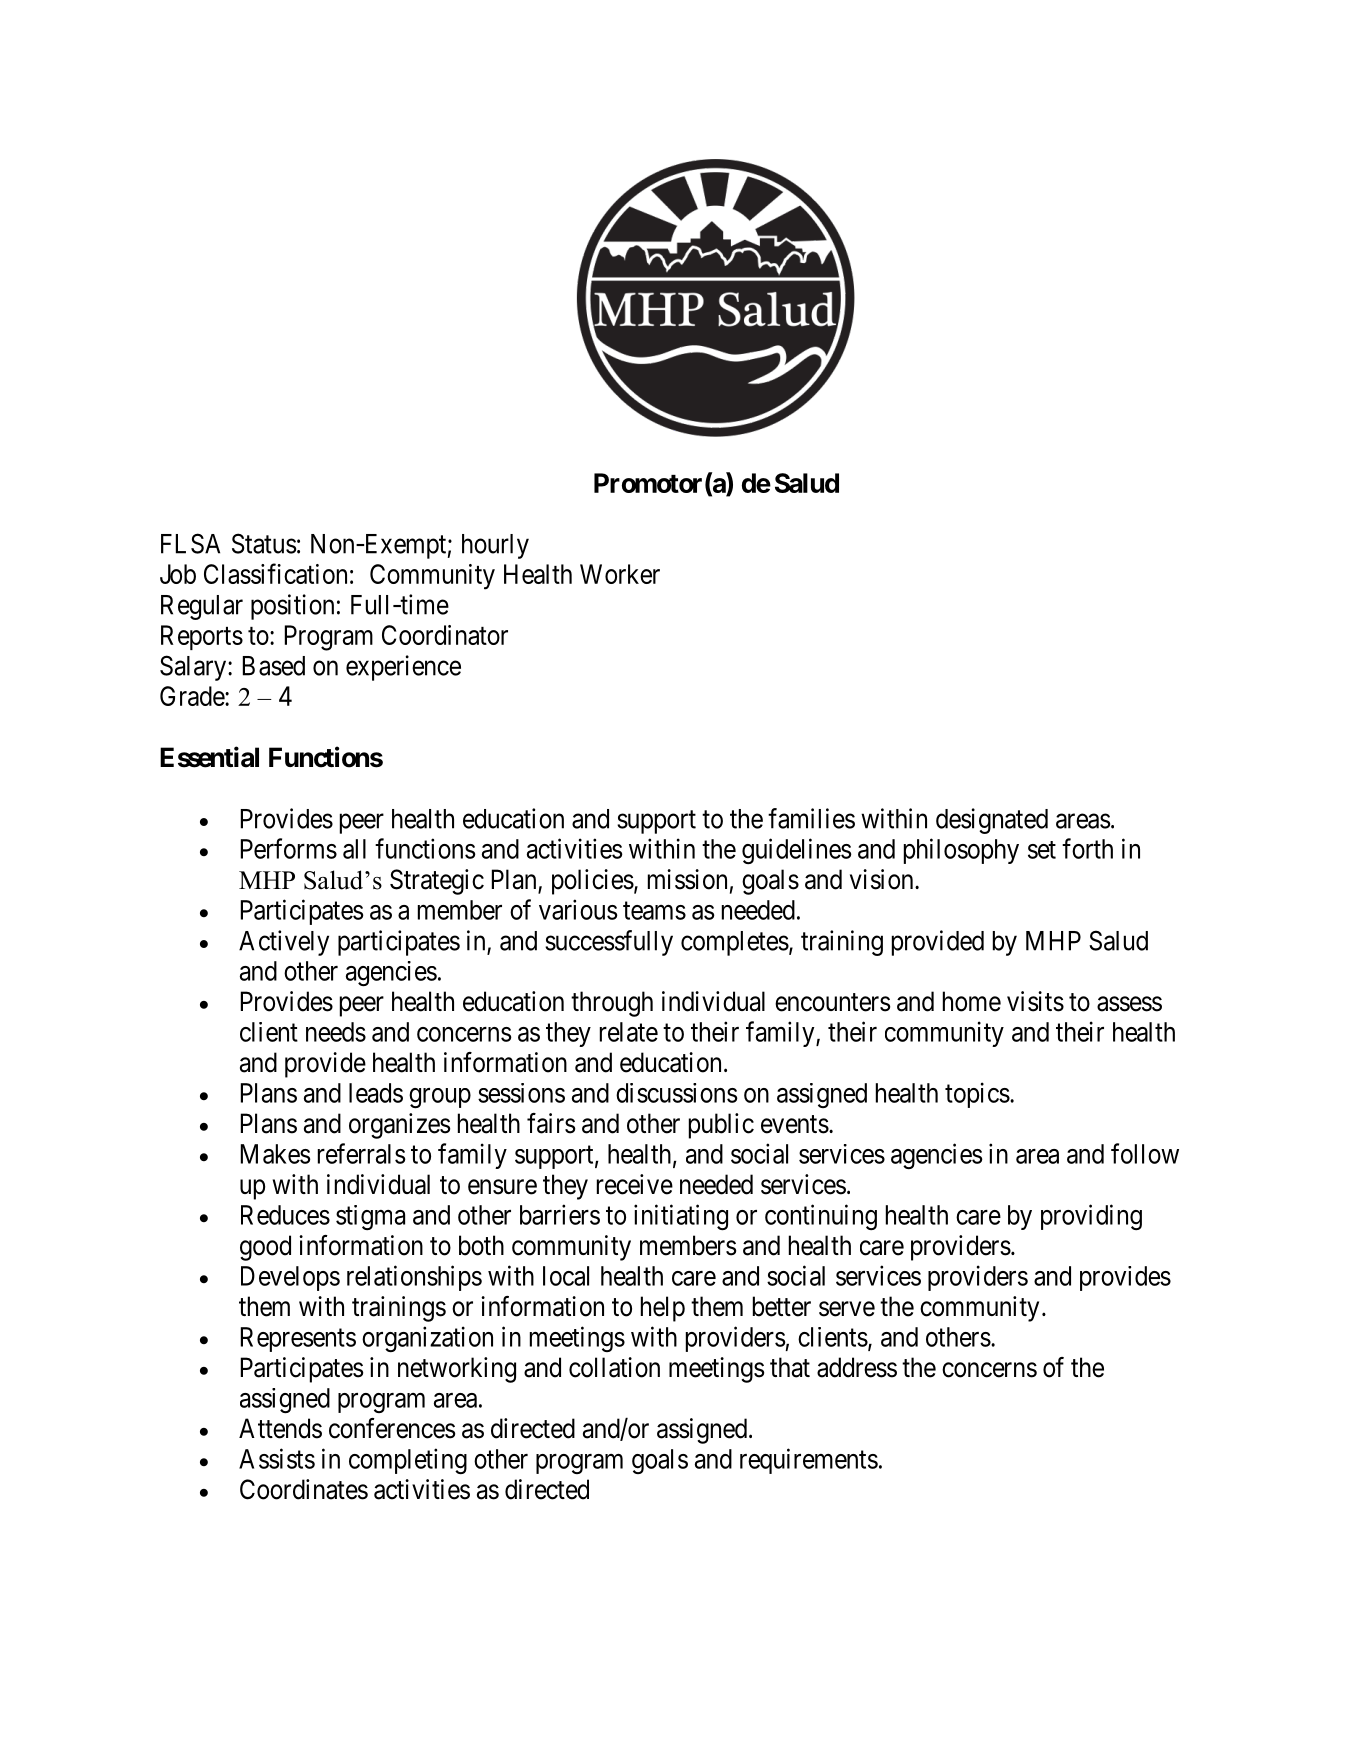 This screenshot has height=1750, width=1352. Describe the element at coordinates (992, 821) in the screenshot. I see `designated` at that location.
